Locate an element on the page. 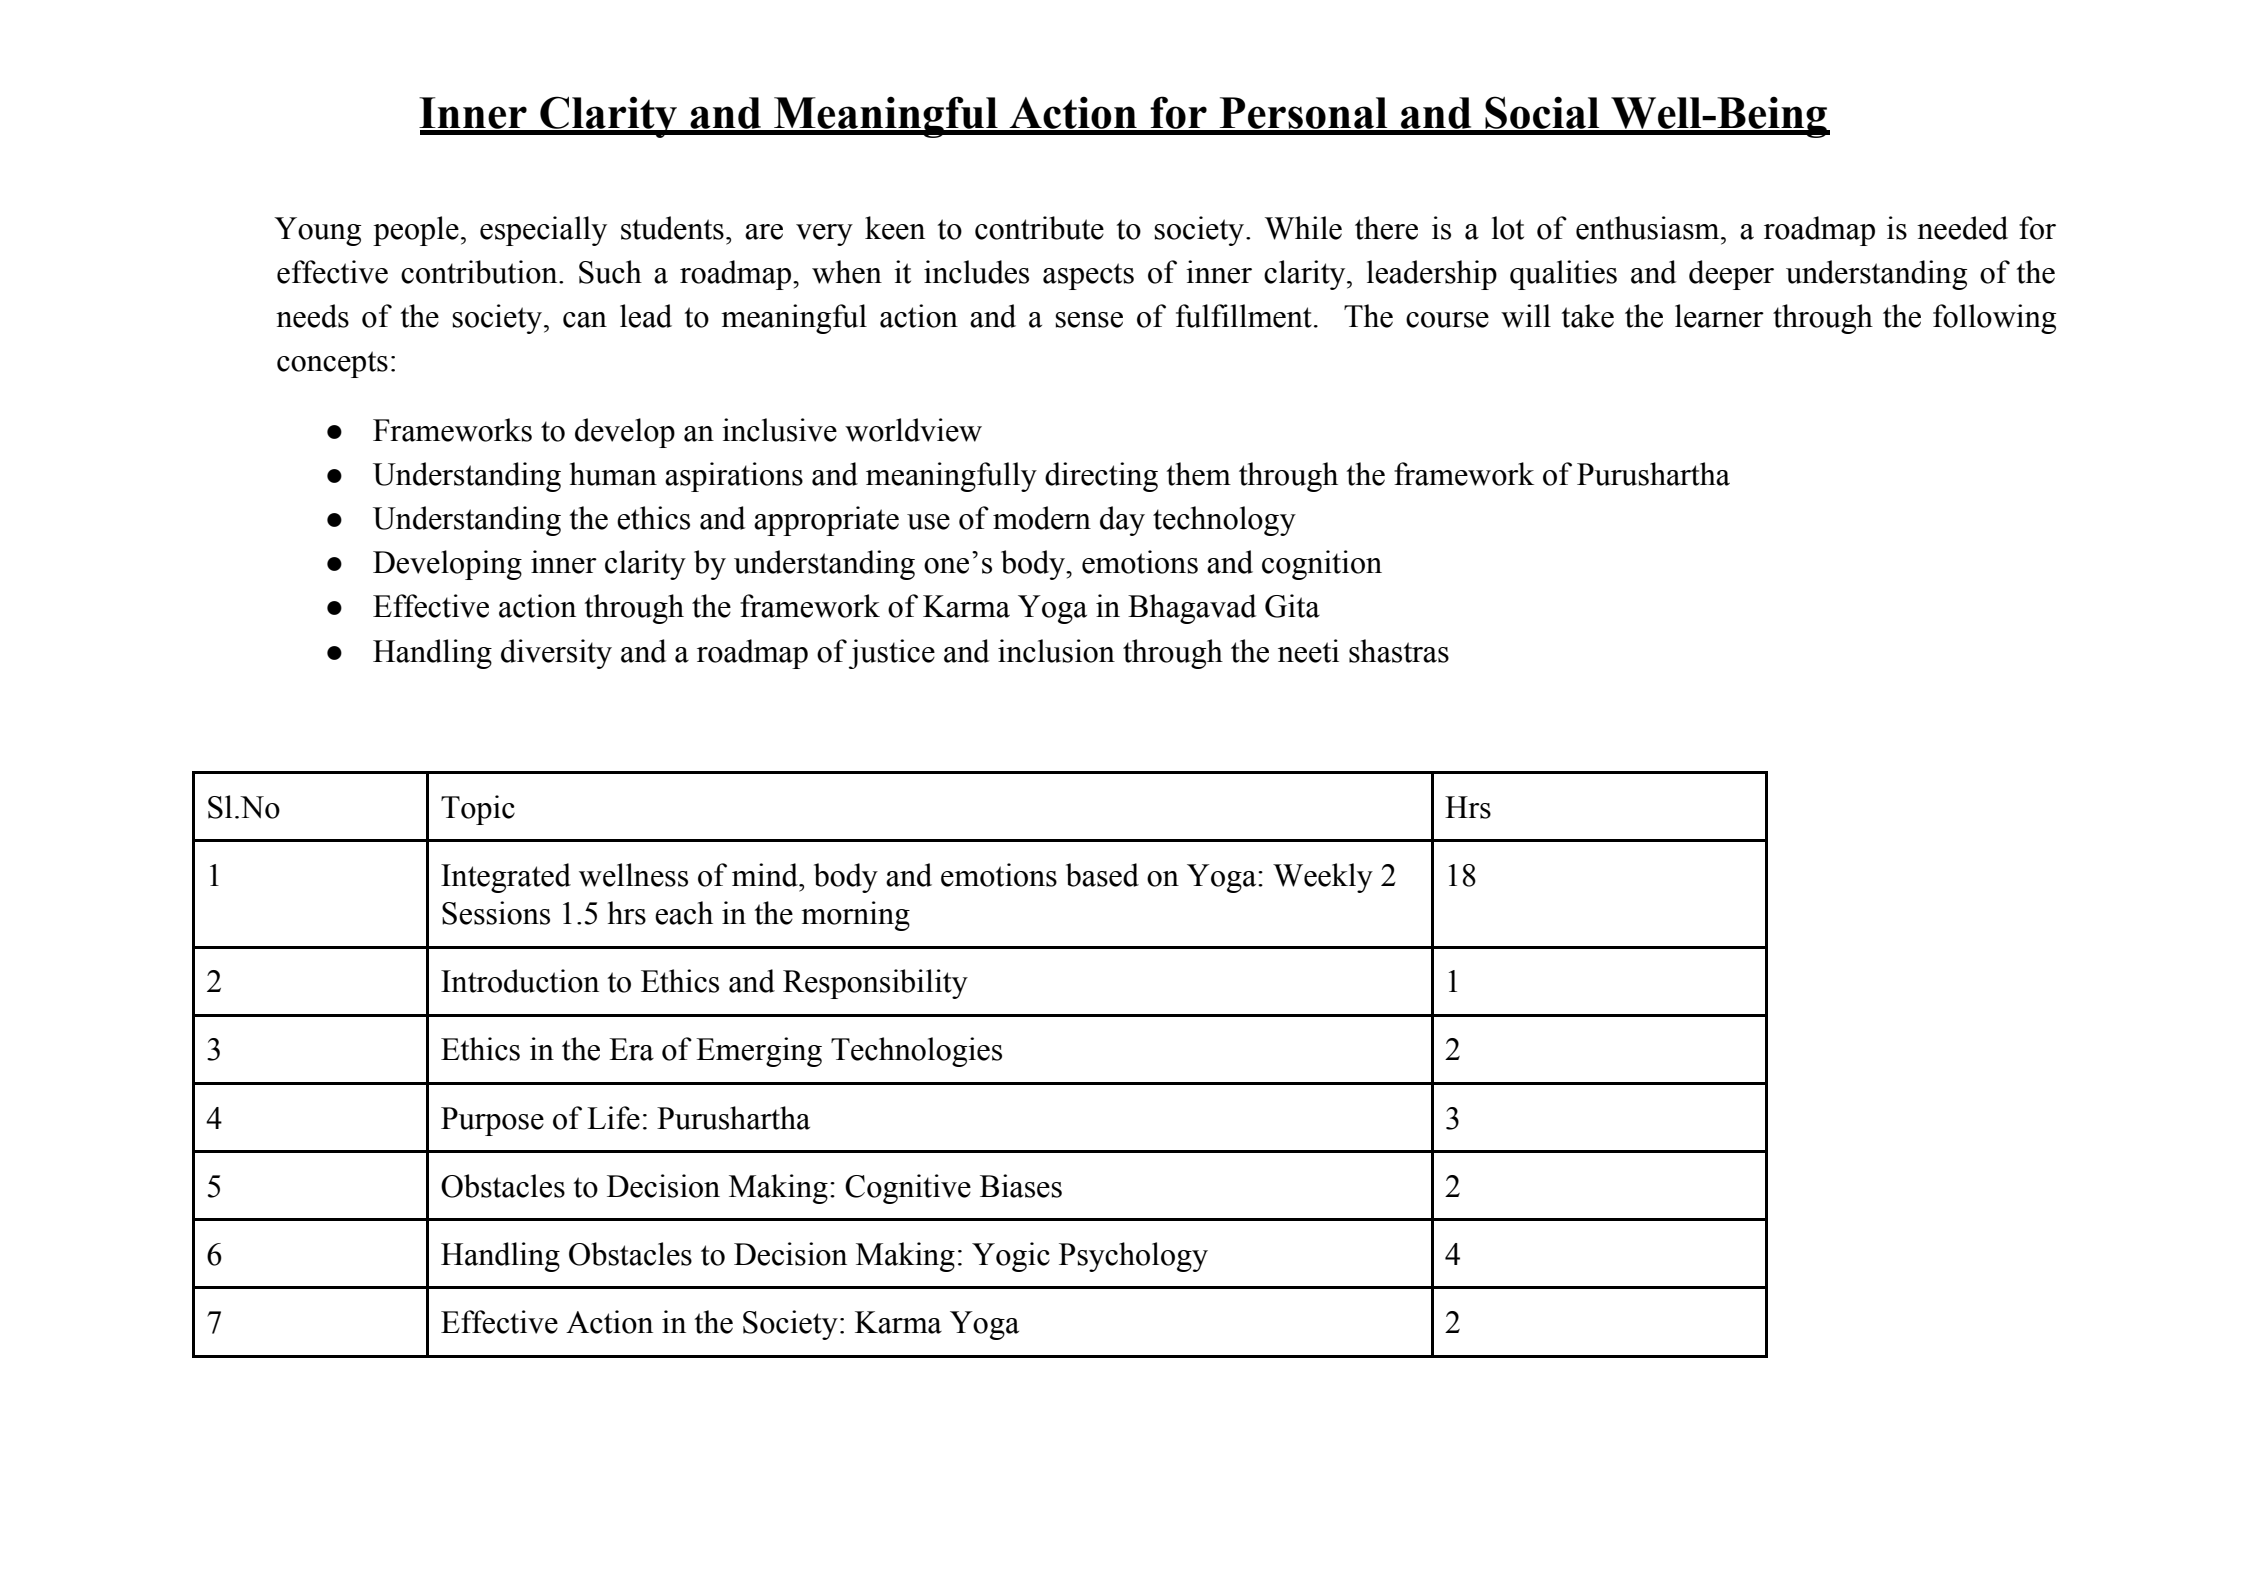 The image size is (2253, 1593). Psychology is located at coordinates (1133, 1257).
